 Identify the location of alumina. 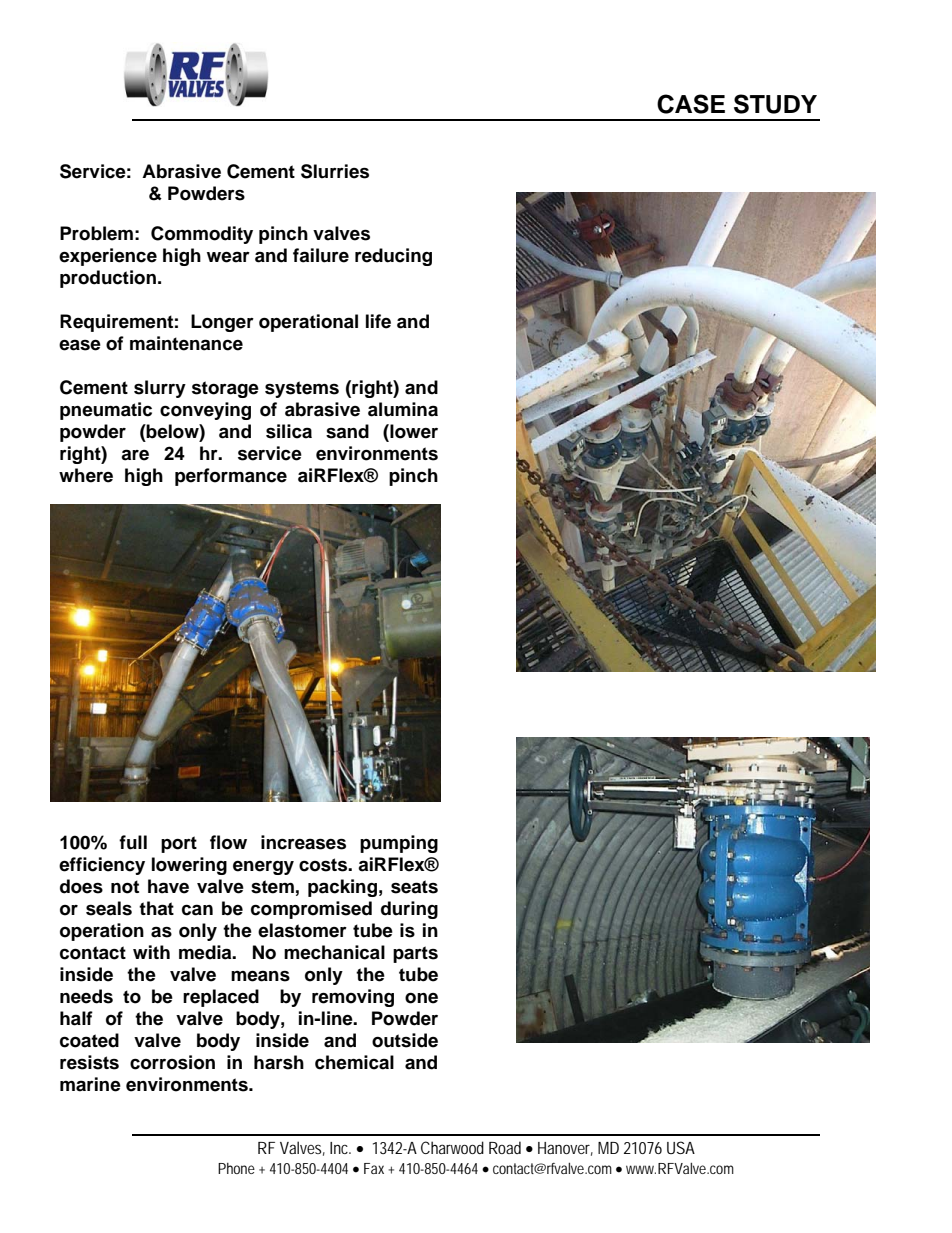
(403, 409).
